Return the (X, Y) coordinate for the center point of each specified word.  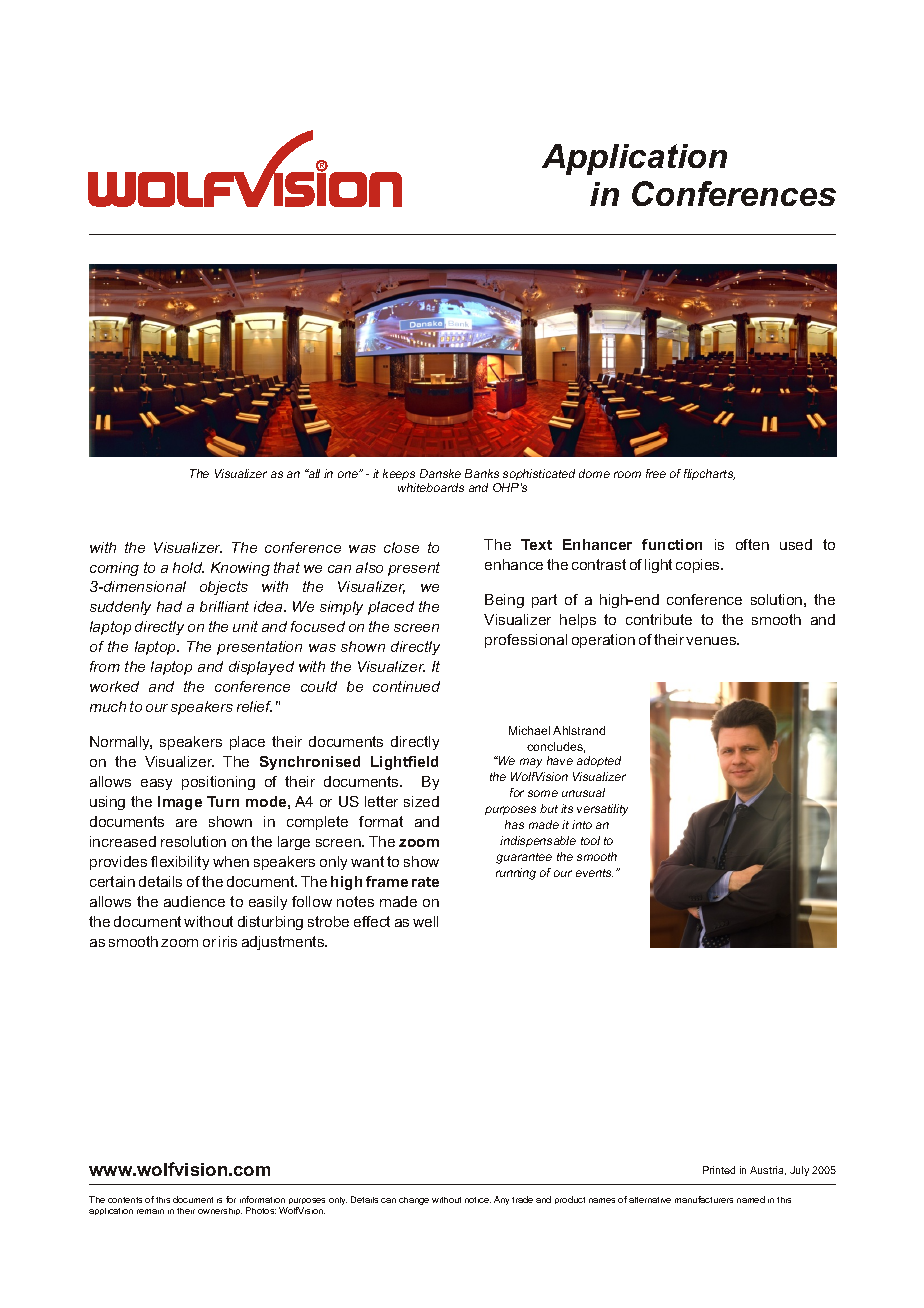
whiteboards (431, 487)
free (656, 473)
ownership (220, 1211)
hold (188, 567)
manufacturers (704, 1199)
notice (478, 1200)
